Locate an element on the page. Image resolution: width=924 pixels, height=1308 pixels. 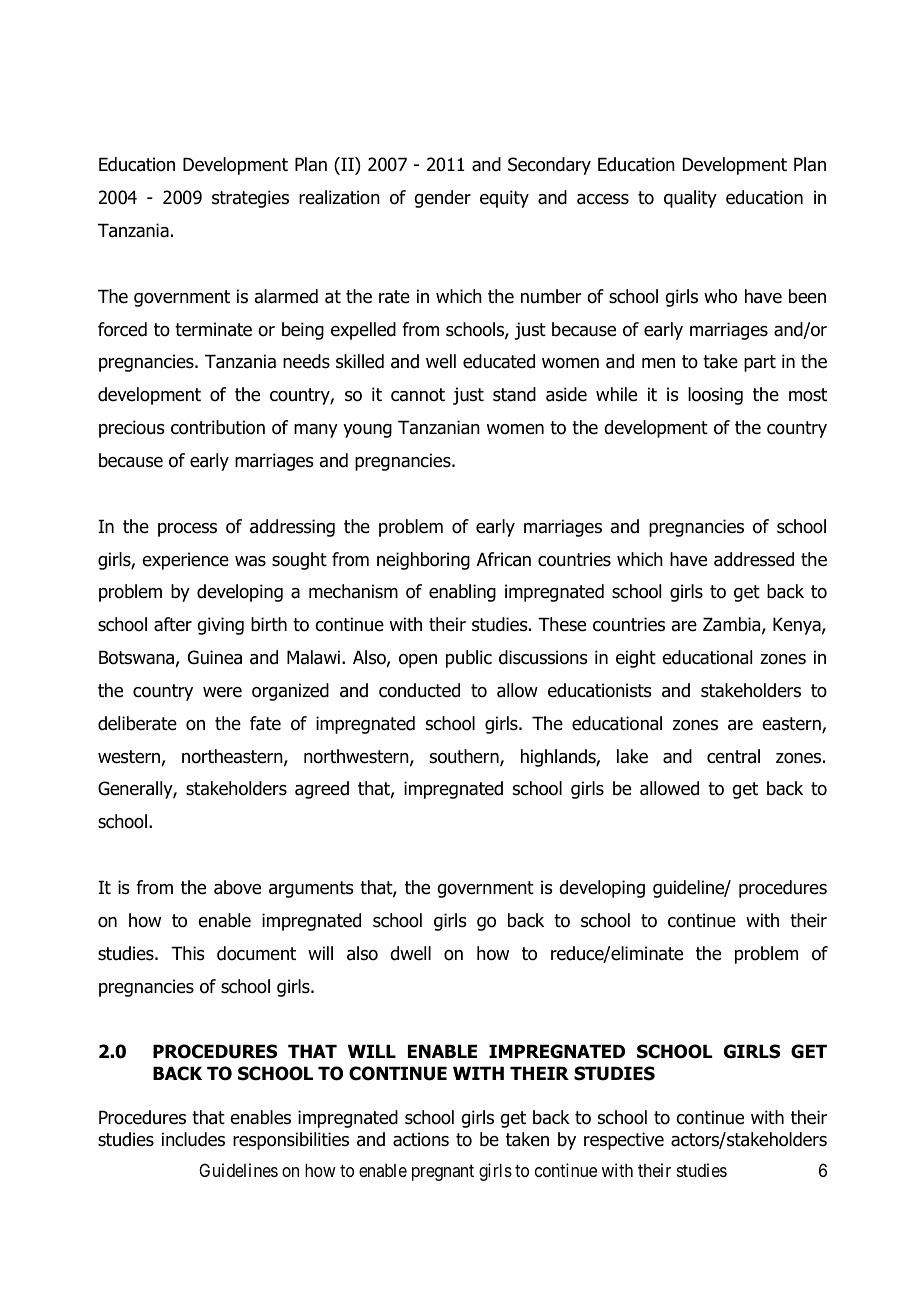
realization is located at coordinates (339, 197).
